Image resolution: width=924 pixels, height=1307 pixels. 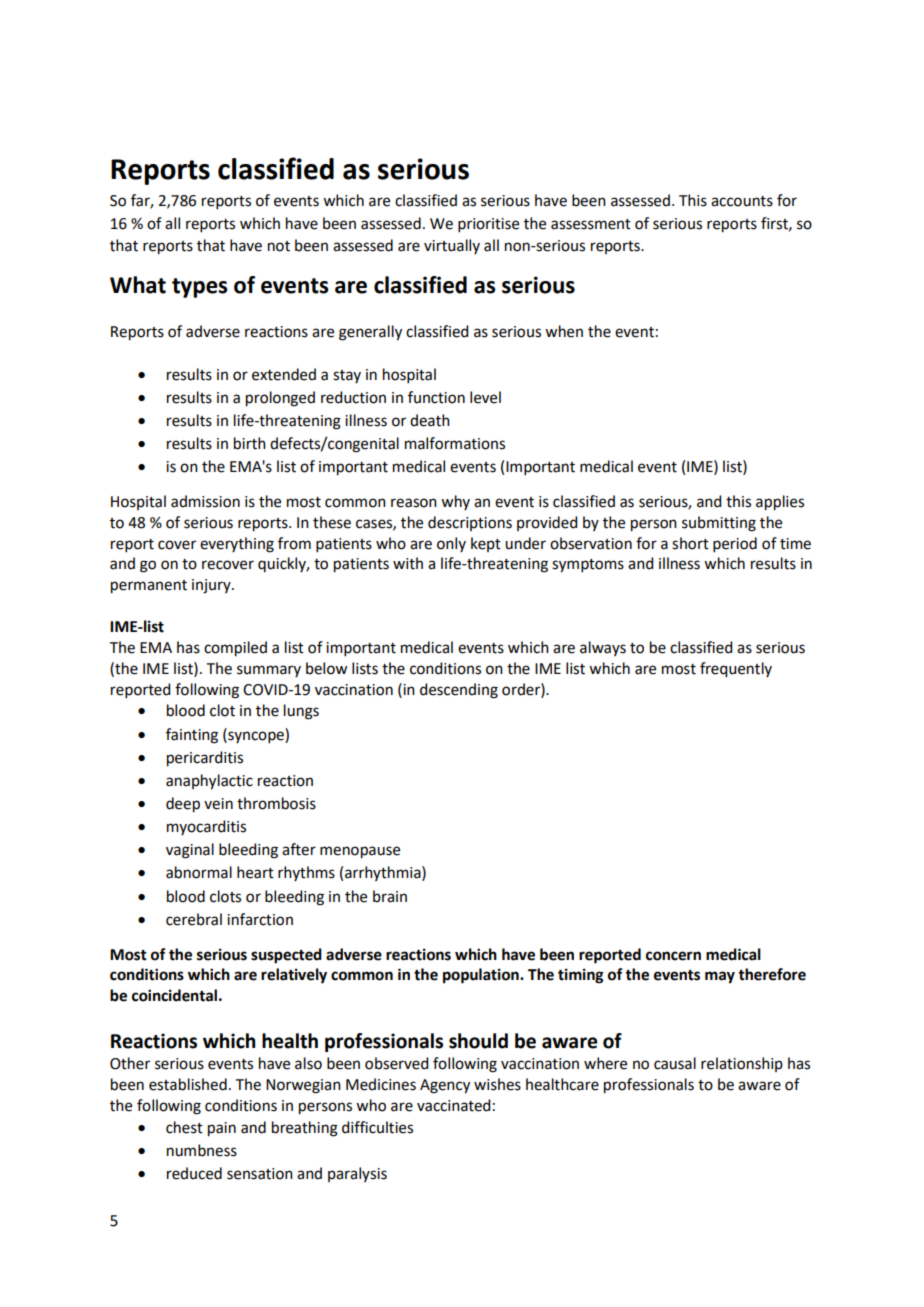 I want to click on not, so click(x=279, y=246).
